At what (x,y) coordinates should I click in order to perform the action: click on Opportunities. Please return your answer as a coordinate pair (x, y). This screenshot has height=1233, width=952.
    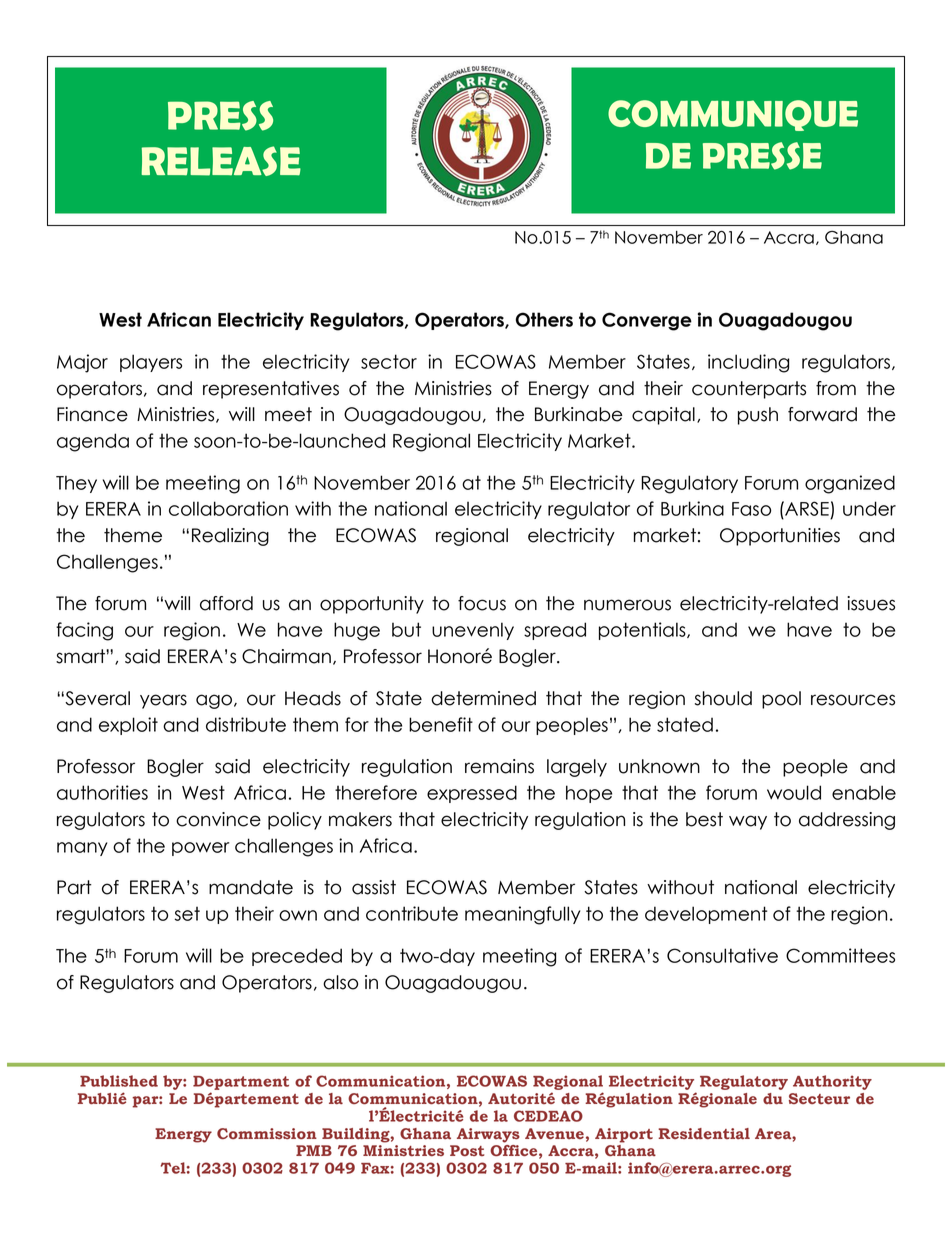
    Looking at the image, I should click on (780, 537).
